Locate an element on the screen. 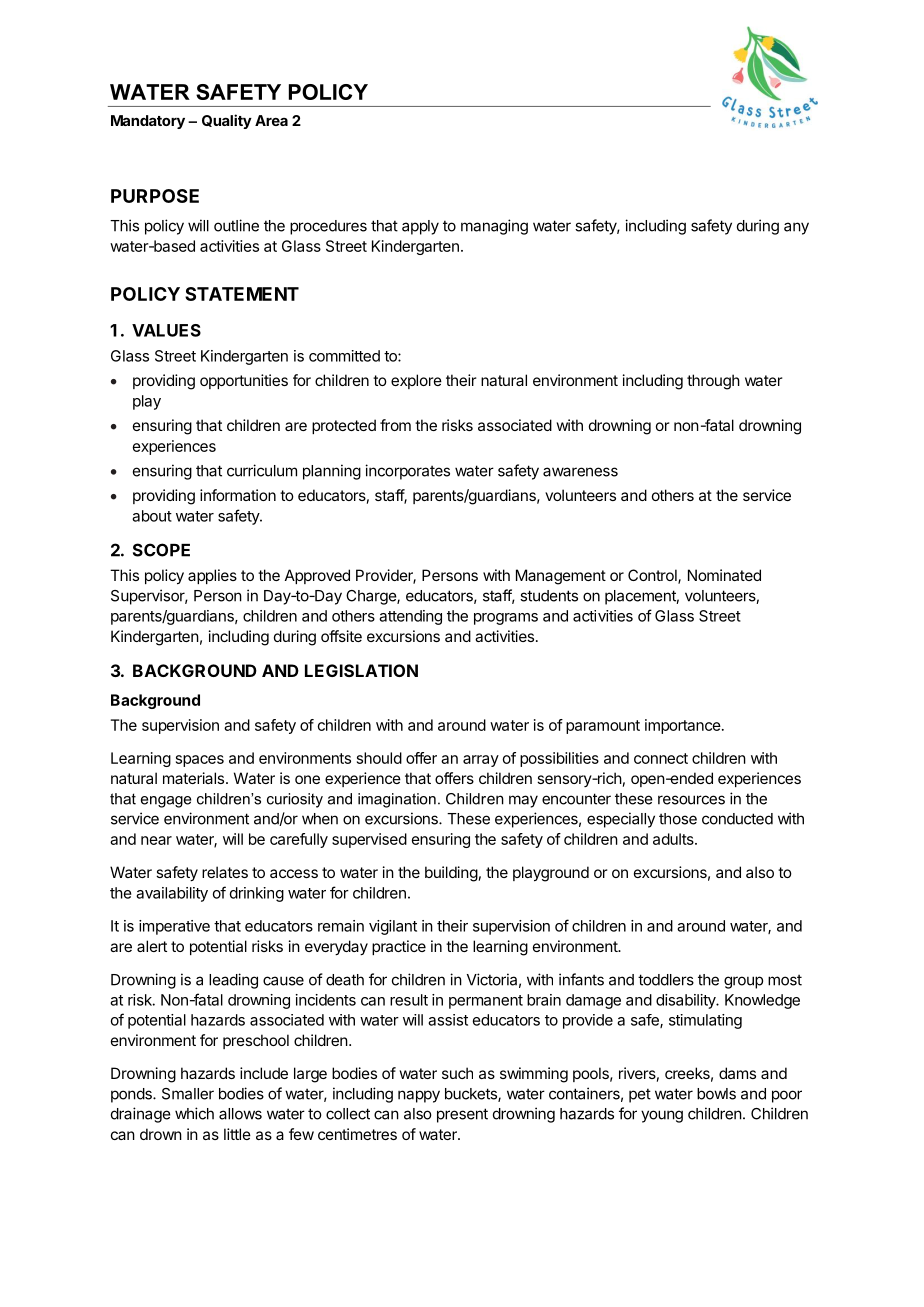 The image size is (924, 1307). Nominated is located at coordinates (724, 575).
